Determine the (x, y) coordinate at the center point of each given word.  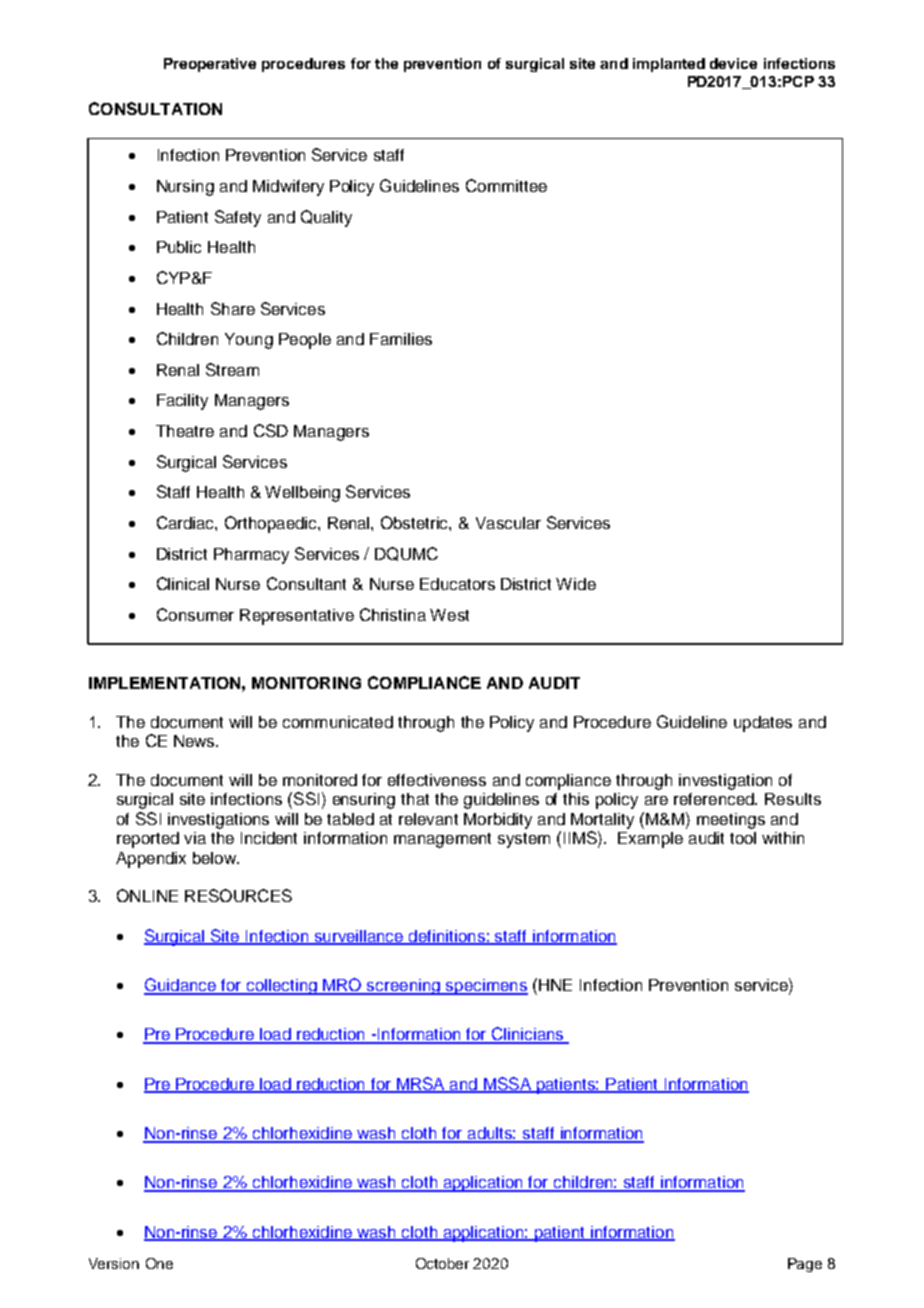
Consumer (195, 614)
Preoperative (210, 65)
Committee (506, 185)
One (159, 1263)
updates (763, 724)
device (733, 63)
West (449, 615)
